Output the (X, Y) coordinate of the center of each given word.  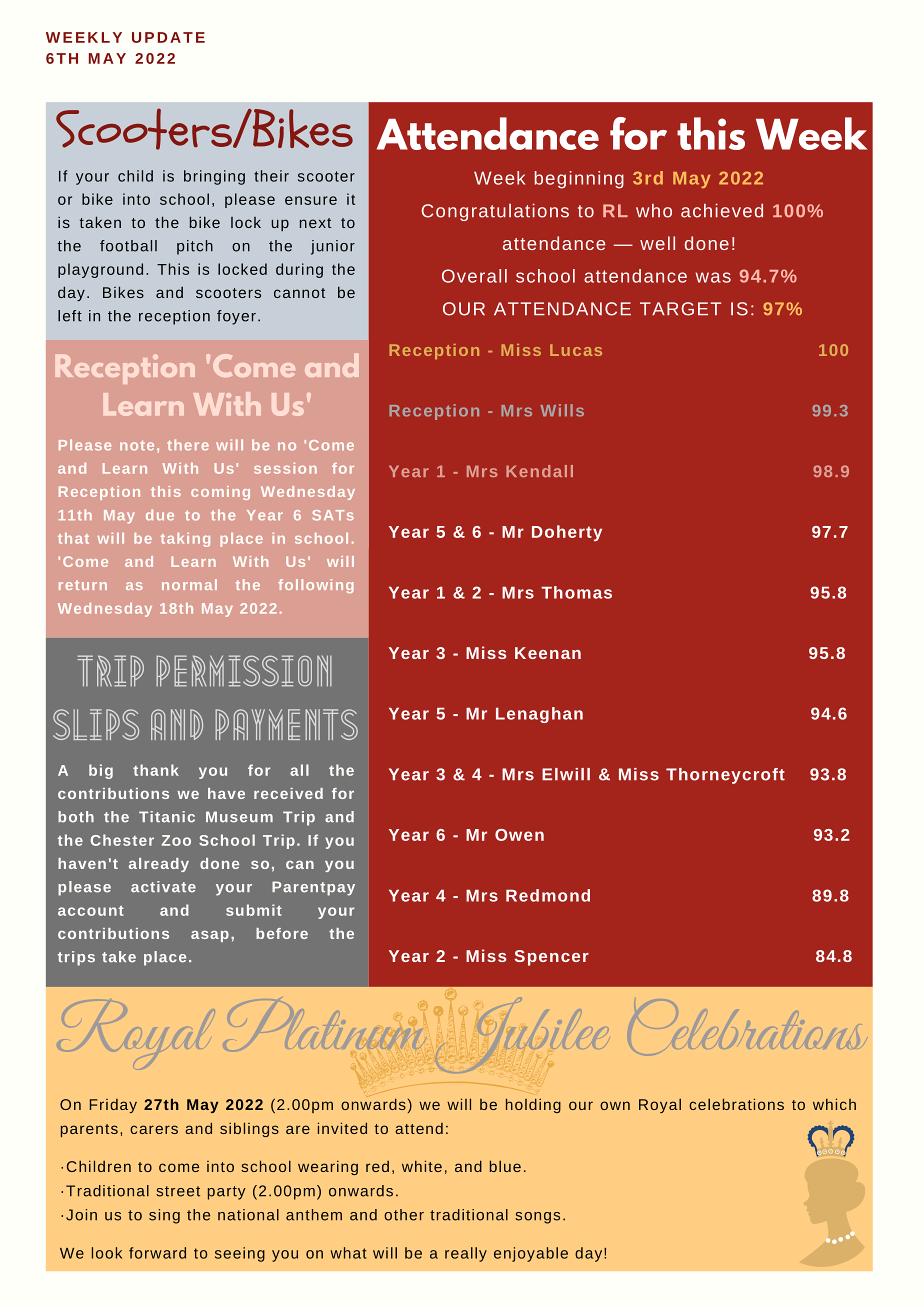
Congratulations (495, 212)
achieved (722, 211)
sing (164, 1216)
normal (189, 584)
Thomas (576, 592)
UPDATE (168, 37)
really (466, 1254)
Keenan (548, 653)
